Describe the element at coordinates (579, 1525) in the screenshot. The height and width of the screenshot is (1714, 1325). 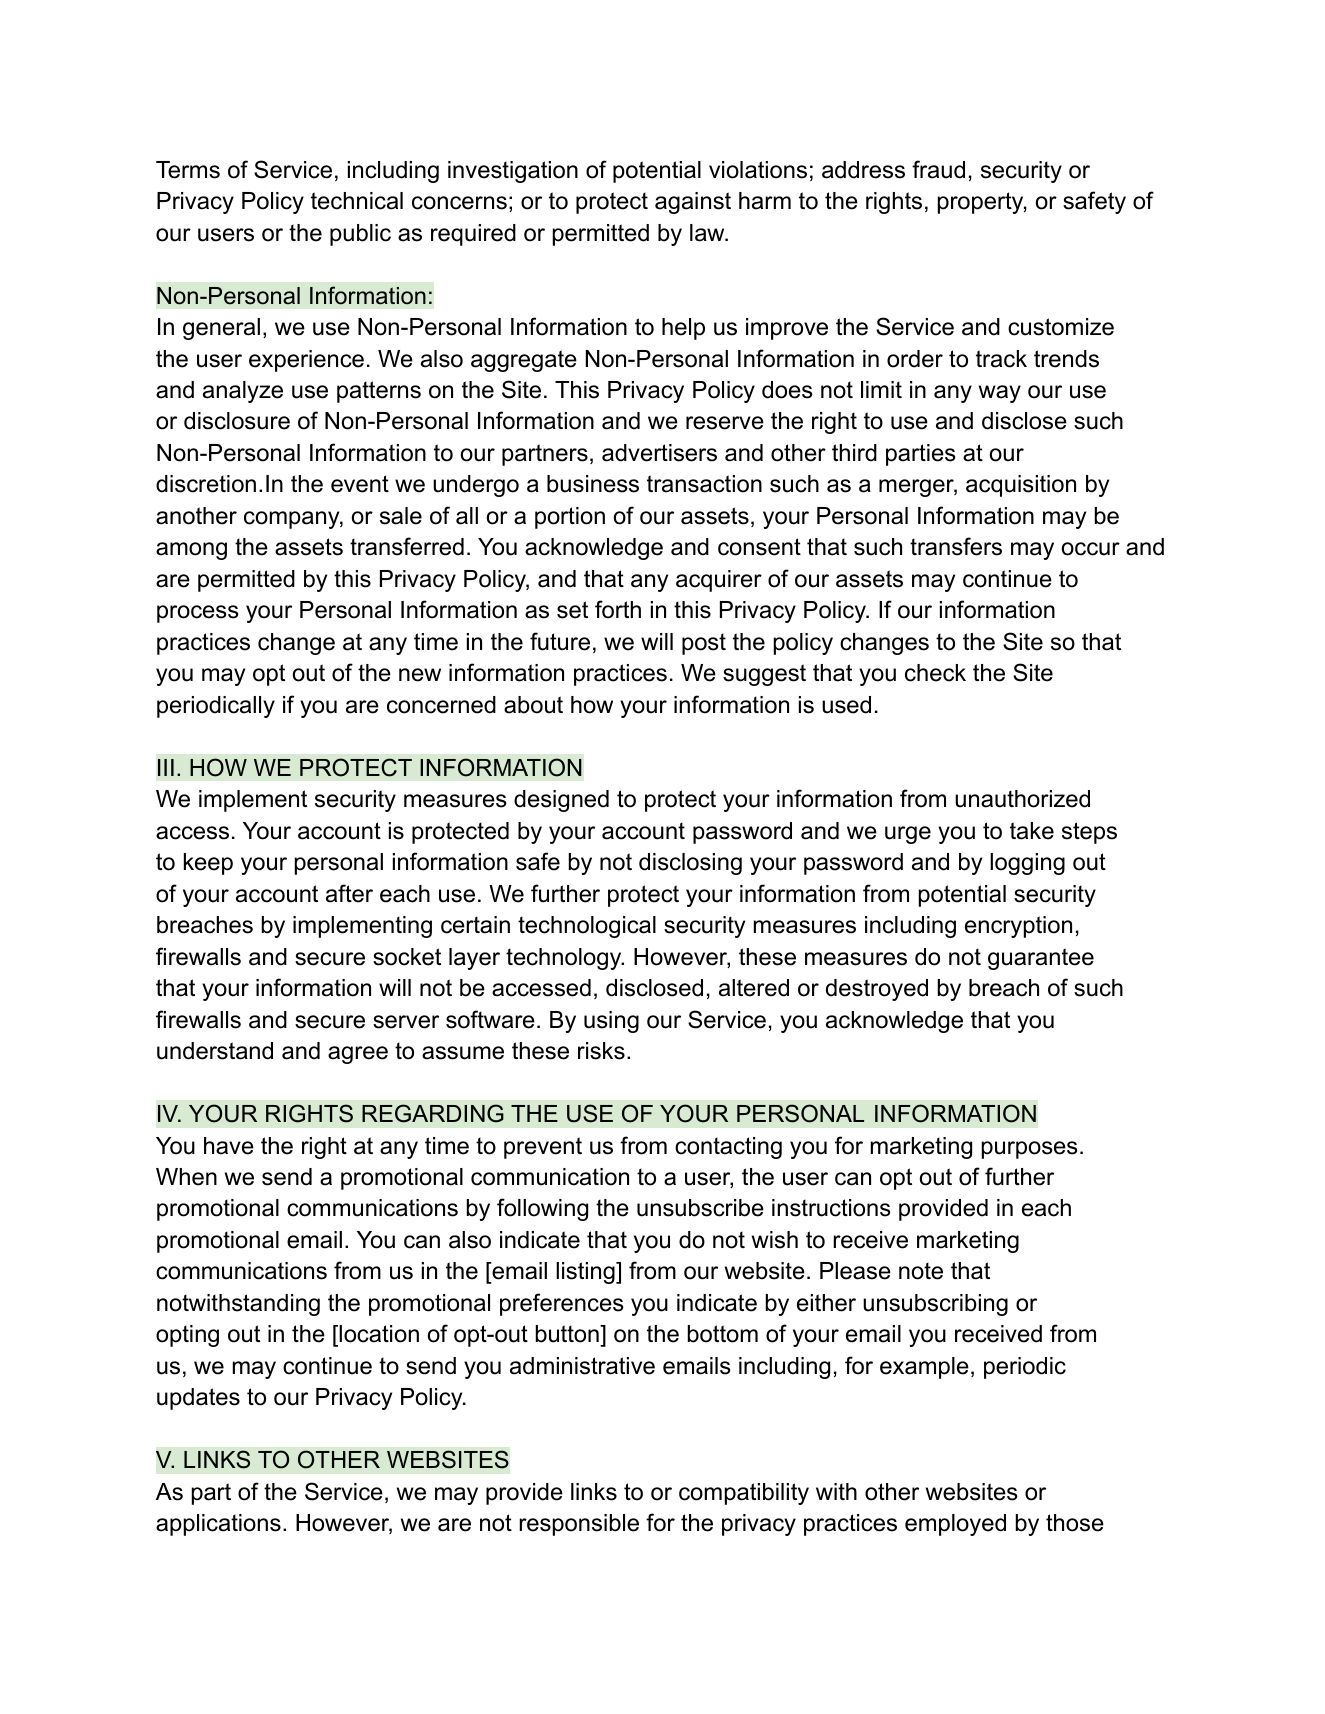
I see `responsible` at that location.
